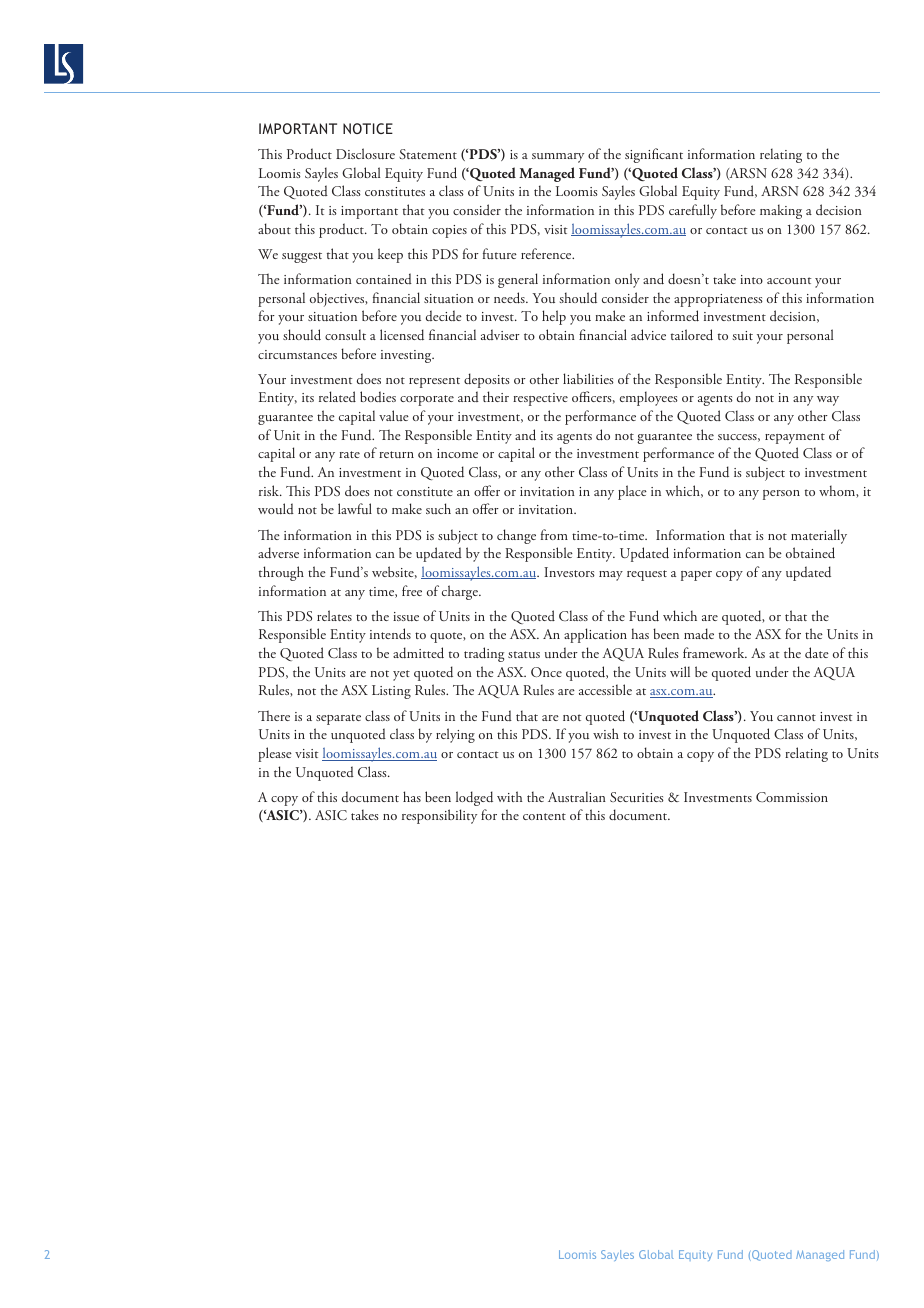 This page has height=1308, width=924. I want to click on framework, so click(715, 652).
